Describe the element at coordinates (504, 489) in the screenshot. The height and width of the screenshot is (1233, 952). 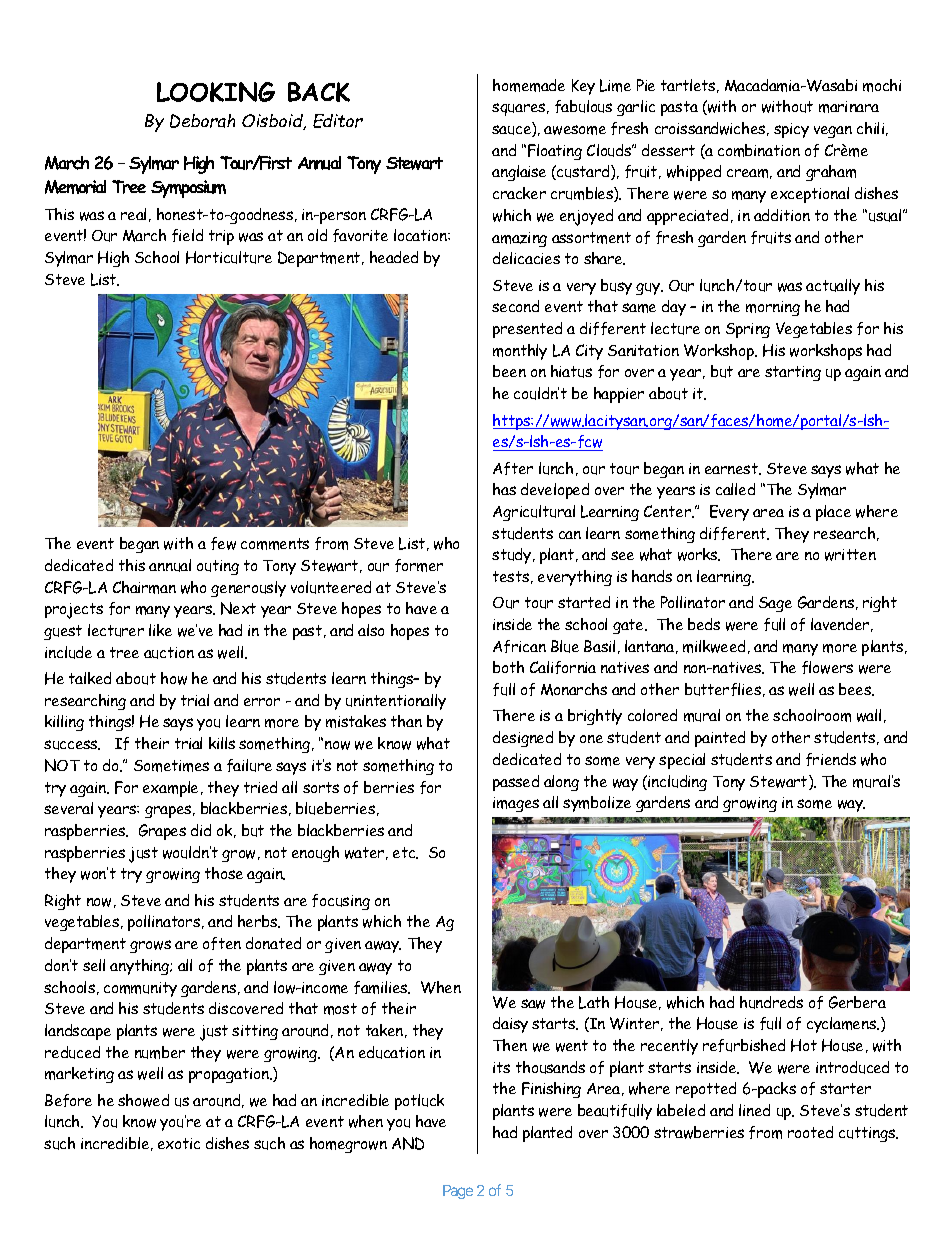
I see `has` at that location.
